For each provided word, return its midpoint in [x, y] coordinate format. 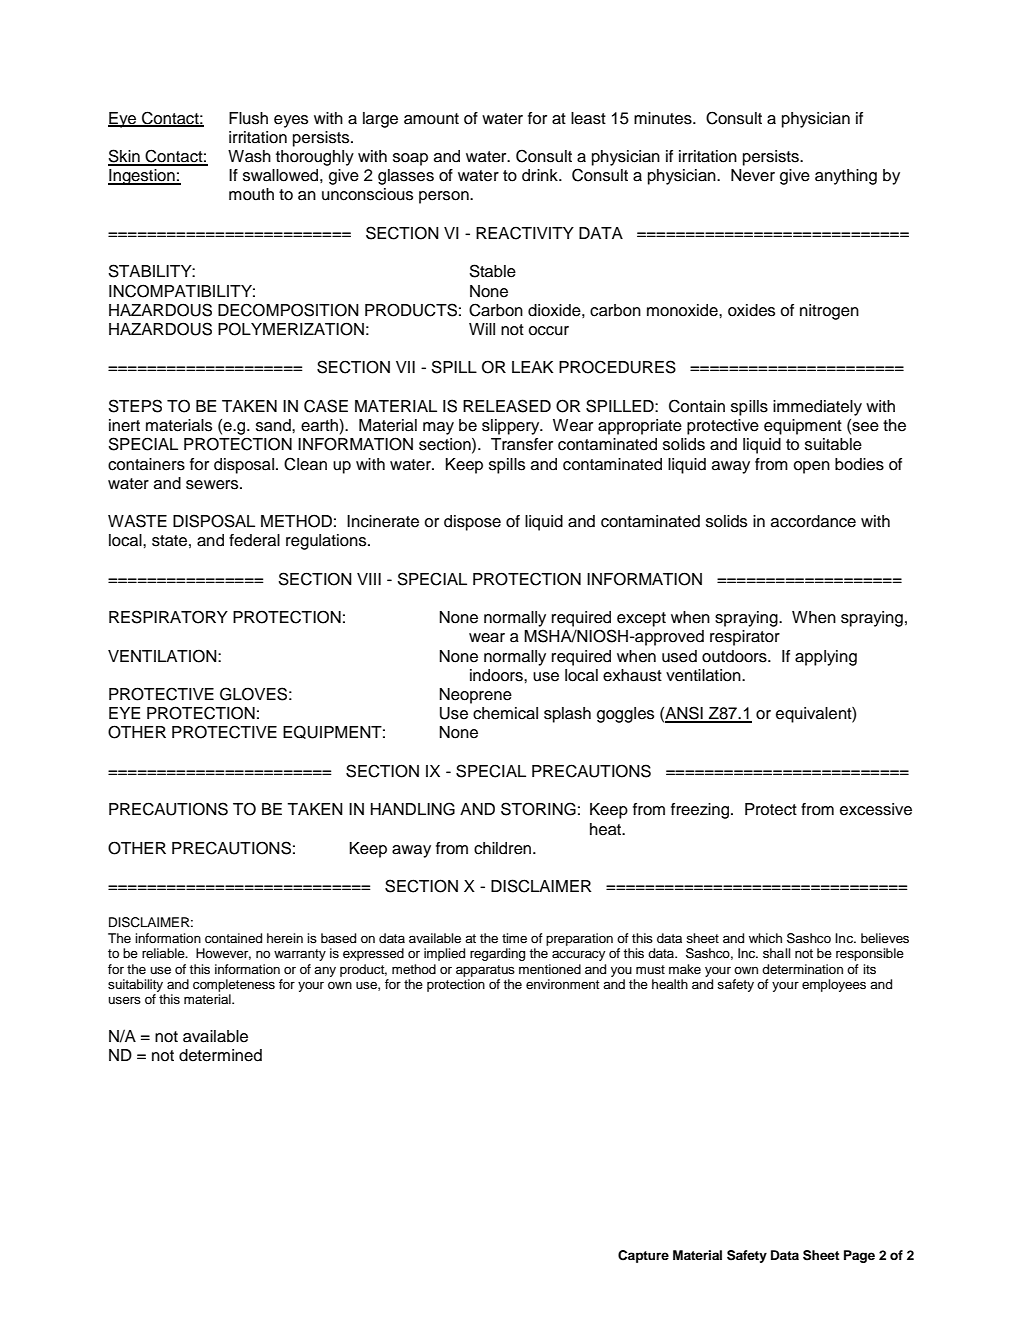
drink [541, 175]
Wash [249, 156]
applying [826, 658]
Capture [643, 1256]
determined [220, 1055]
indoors [497, 675]
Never [753, 175]
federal [254, 540]
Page [859, 1256]
